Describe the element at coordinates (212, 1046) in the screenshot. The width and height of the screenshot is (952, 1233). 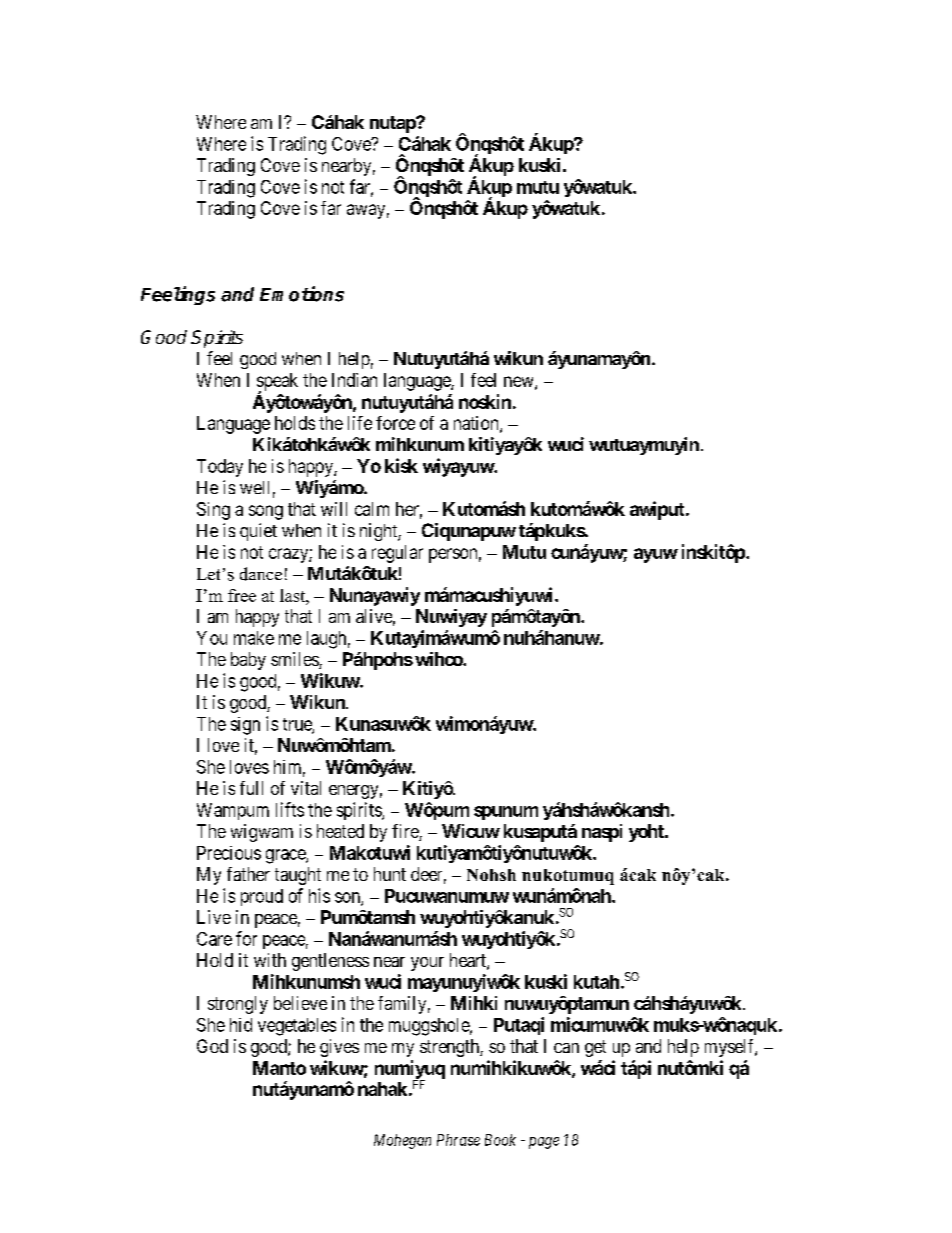
I see `God` at that location.
